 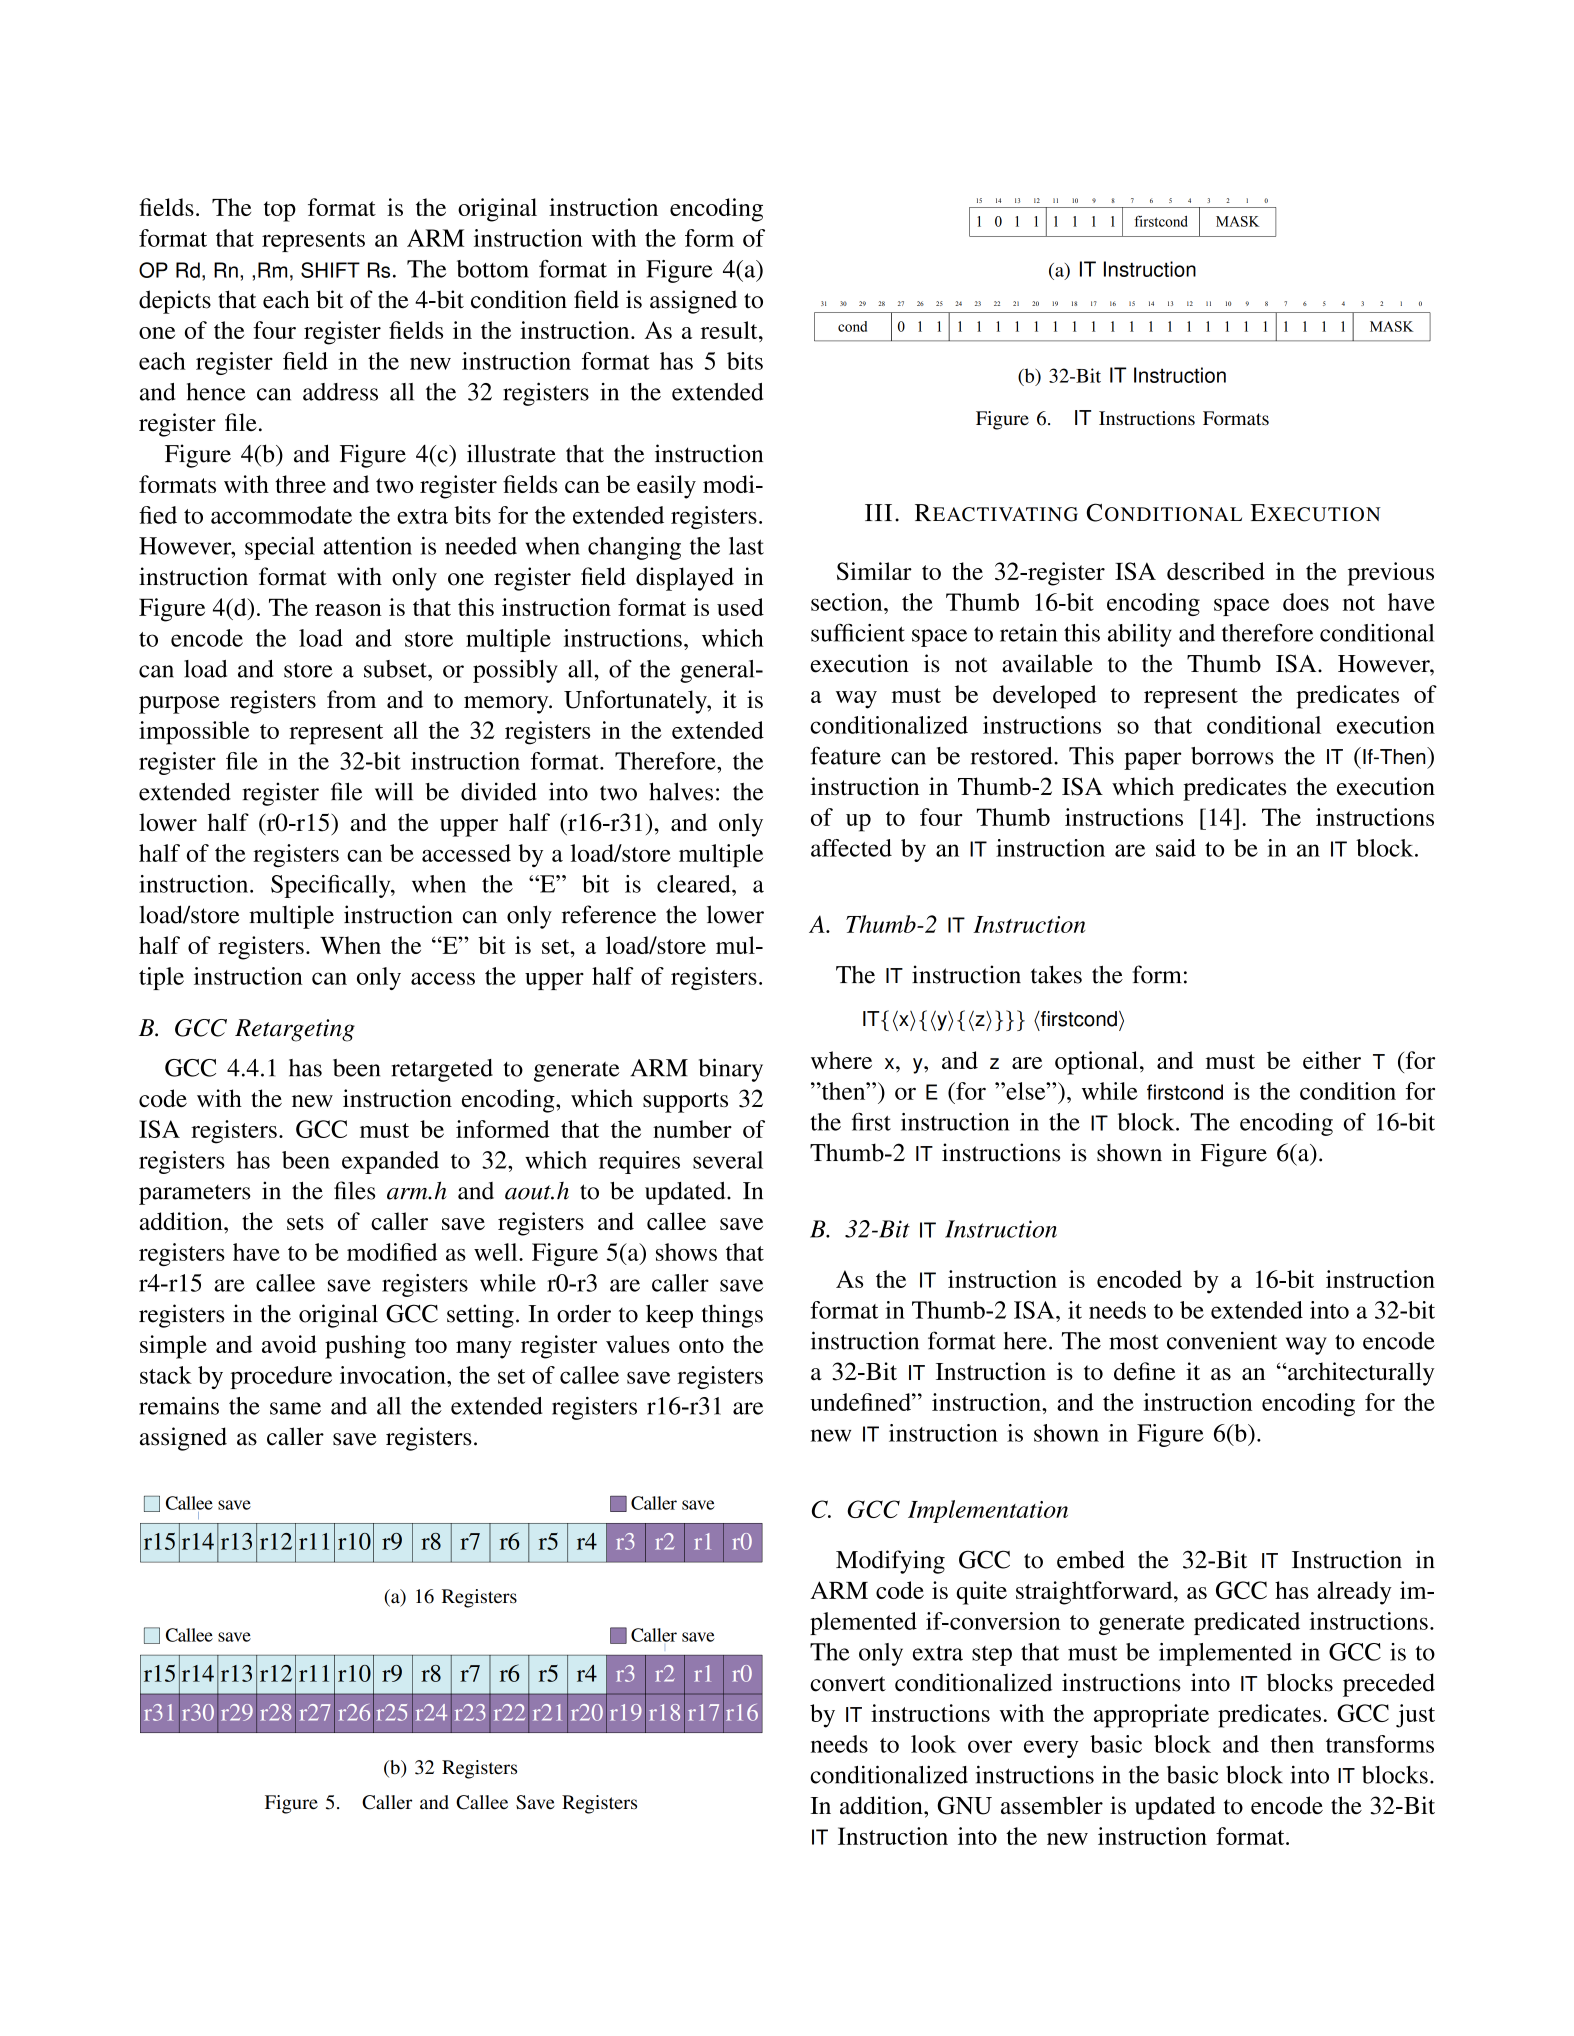 What do you see at coordinates (933, 1744) in the screenshot?
I see `look` at bounding box center [933, 1744].
